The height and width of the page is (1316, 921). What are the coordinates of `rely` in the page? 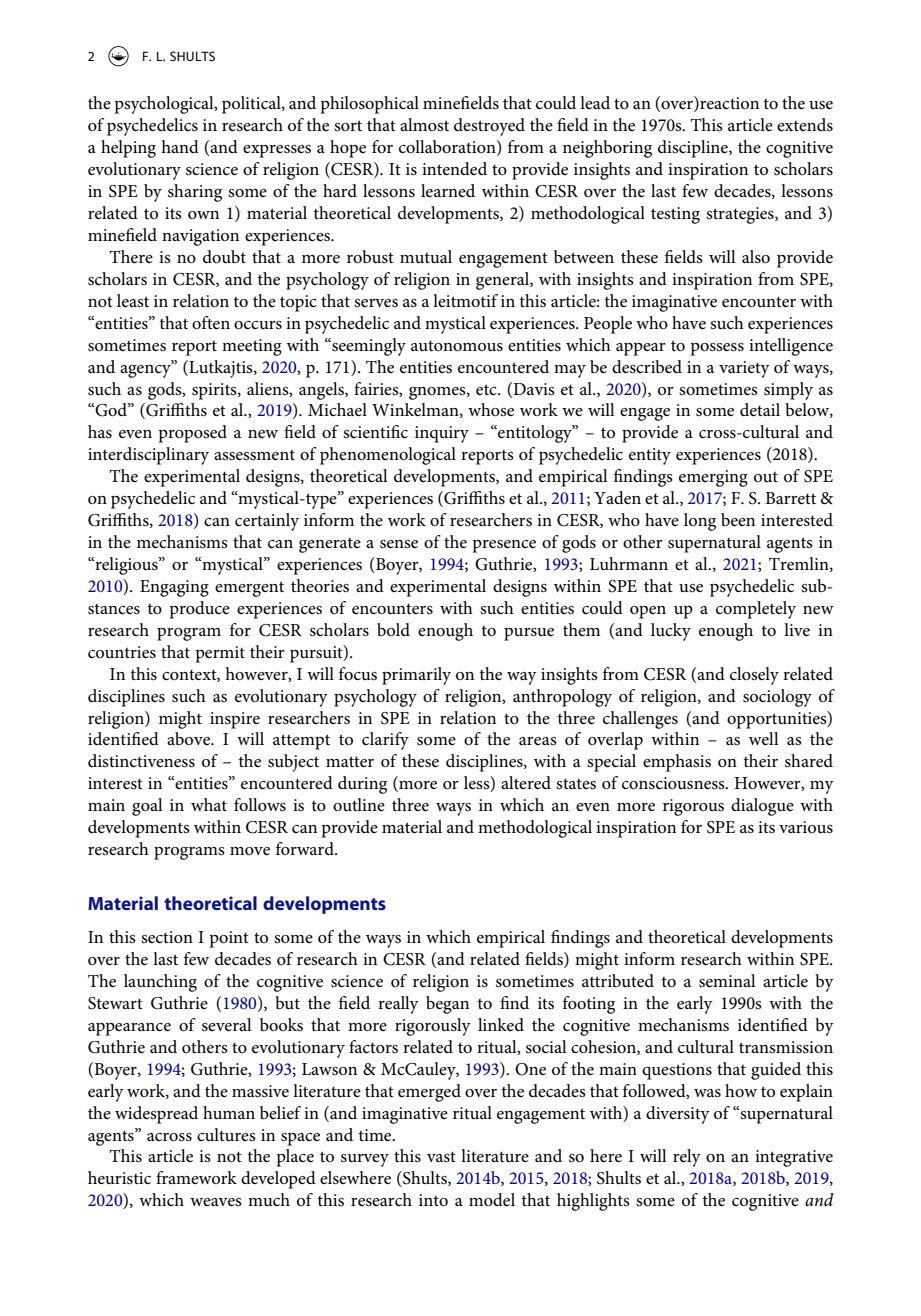 It's located at (687, 1158).
